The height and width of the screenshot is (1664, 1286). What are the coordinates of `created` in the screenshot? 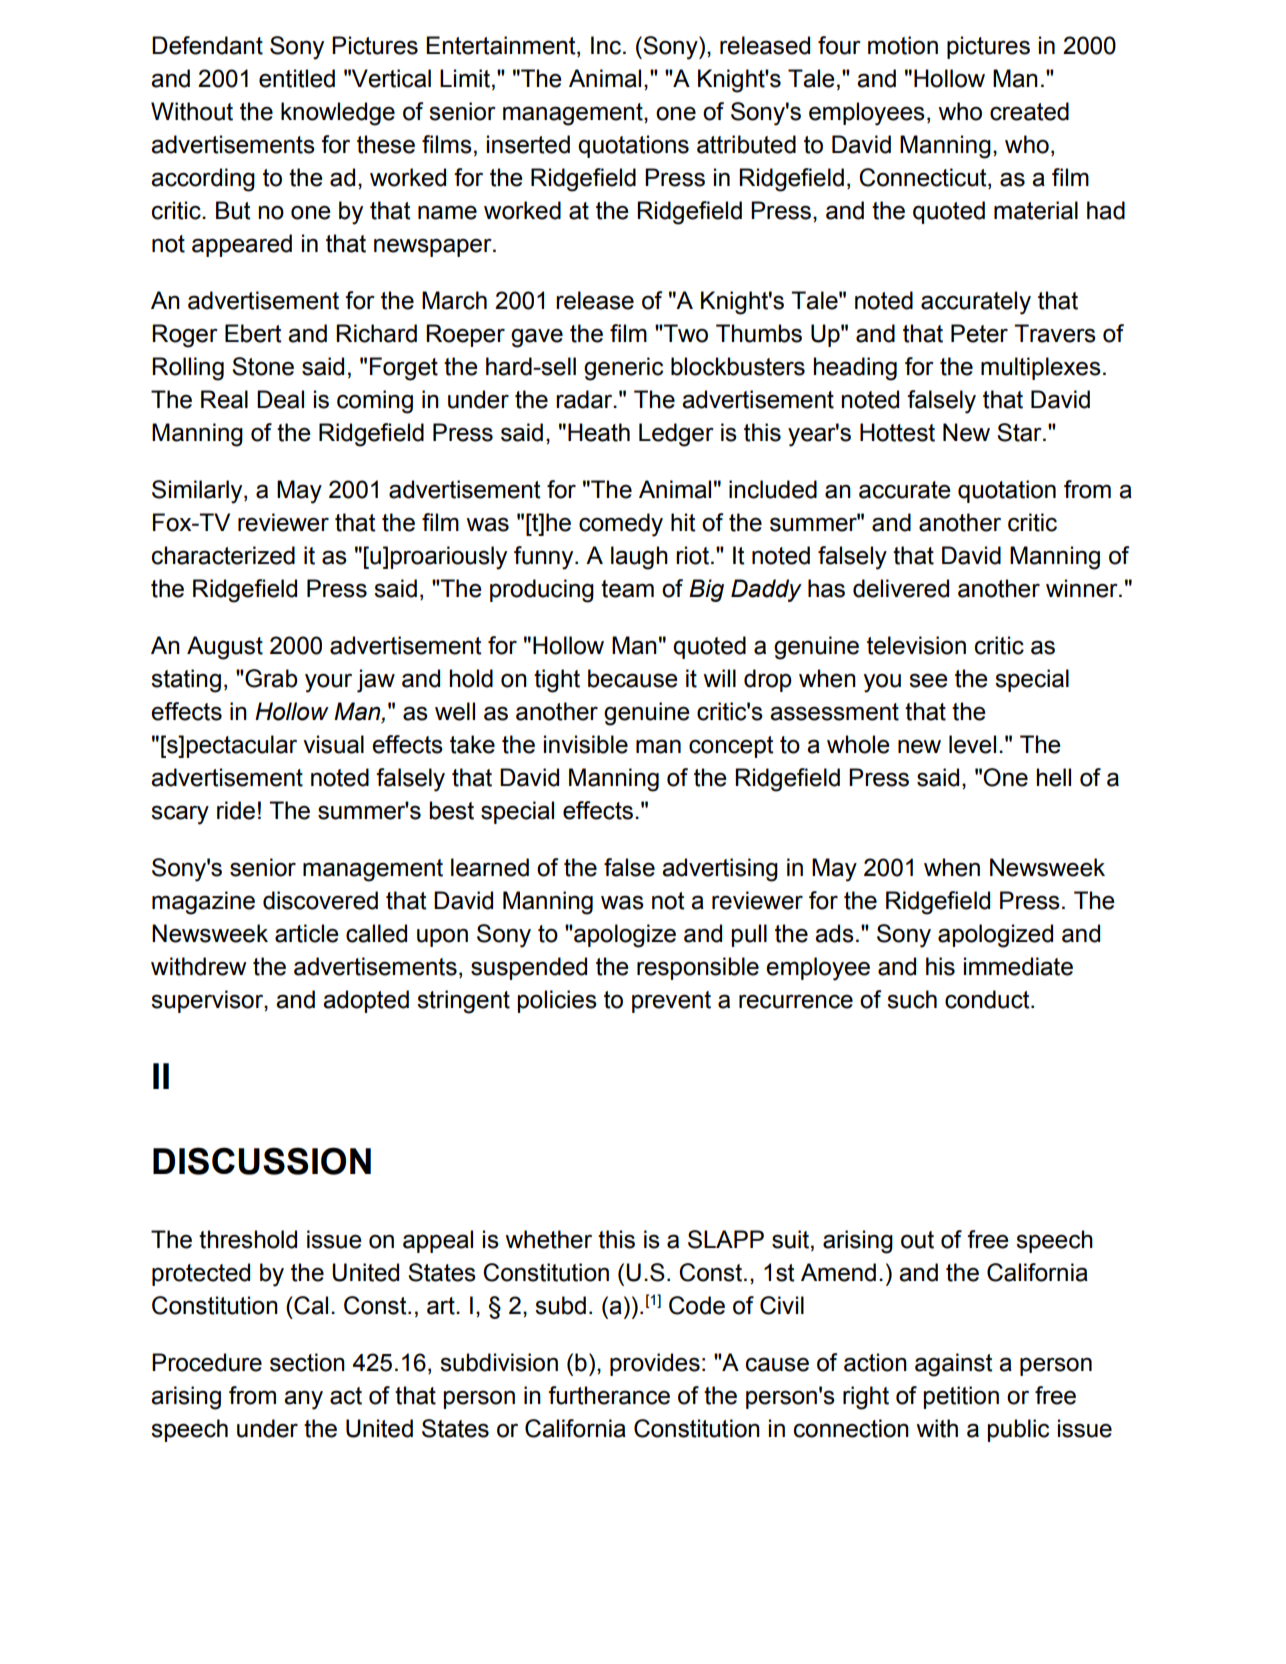 It's located at (1029, 111).
